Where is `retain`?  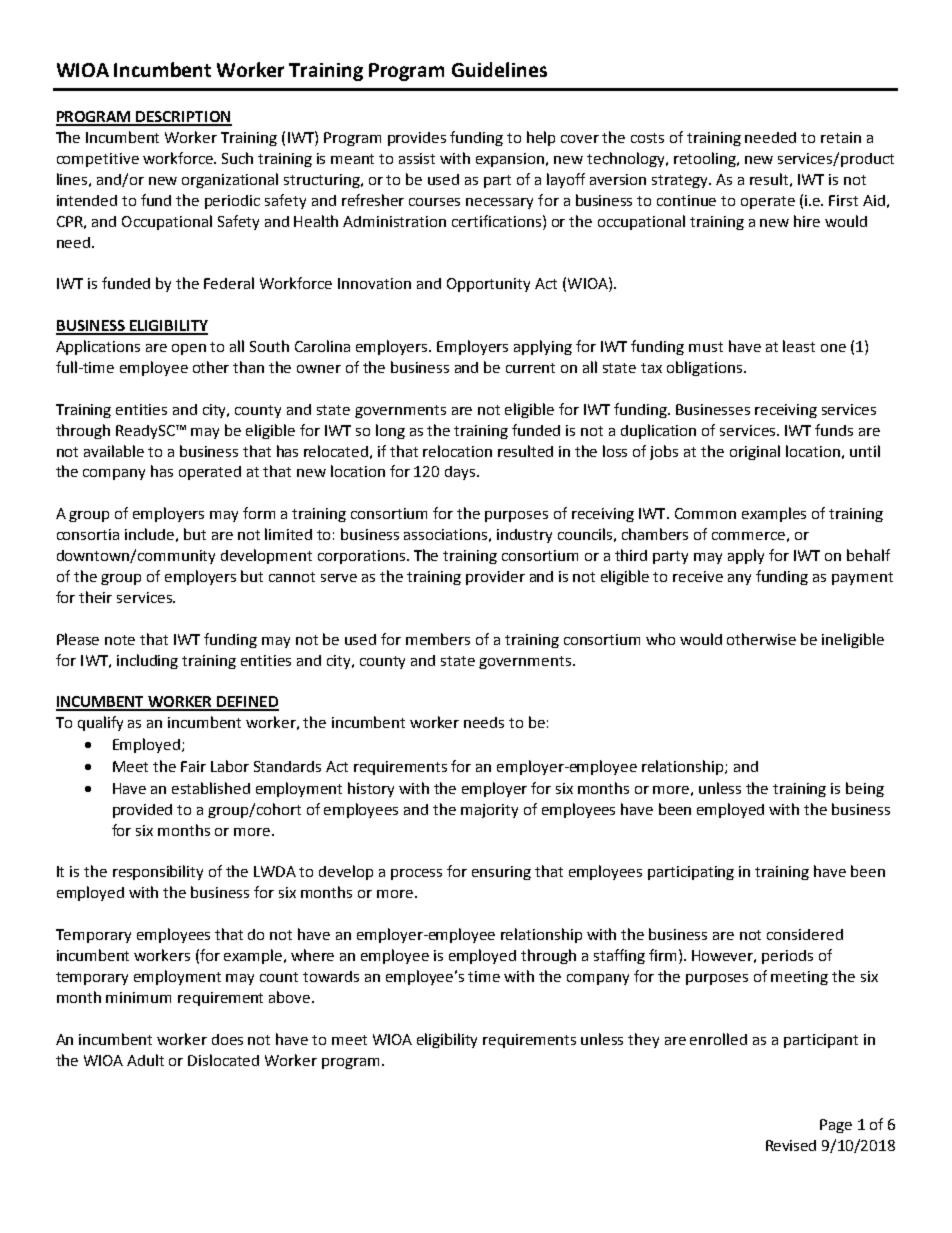 retain is located at coordinates (841, 137).
